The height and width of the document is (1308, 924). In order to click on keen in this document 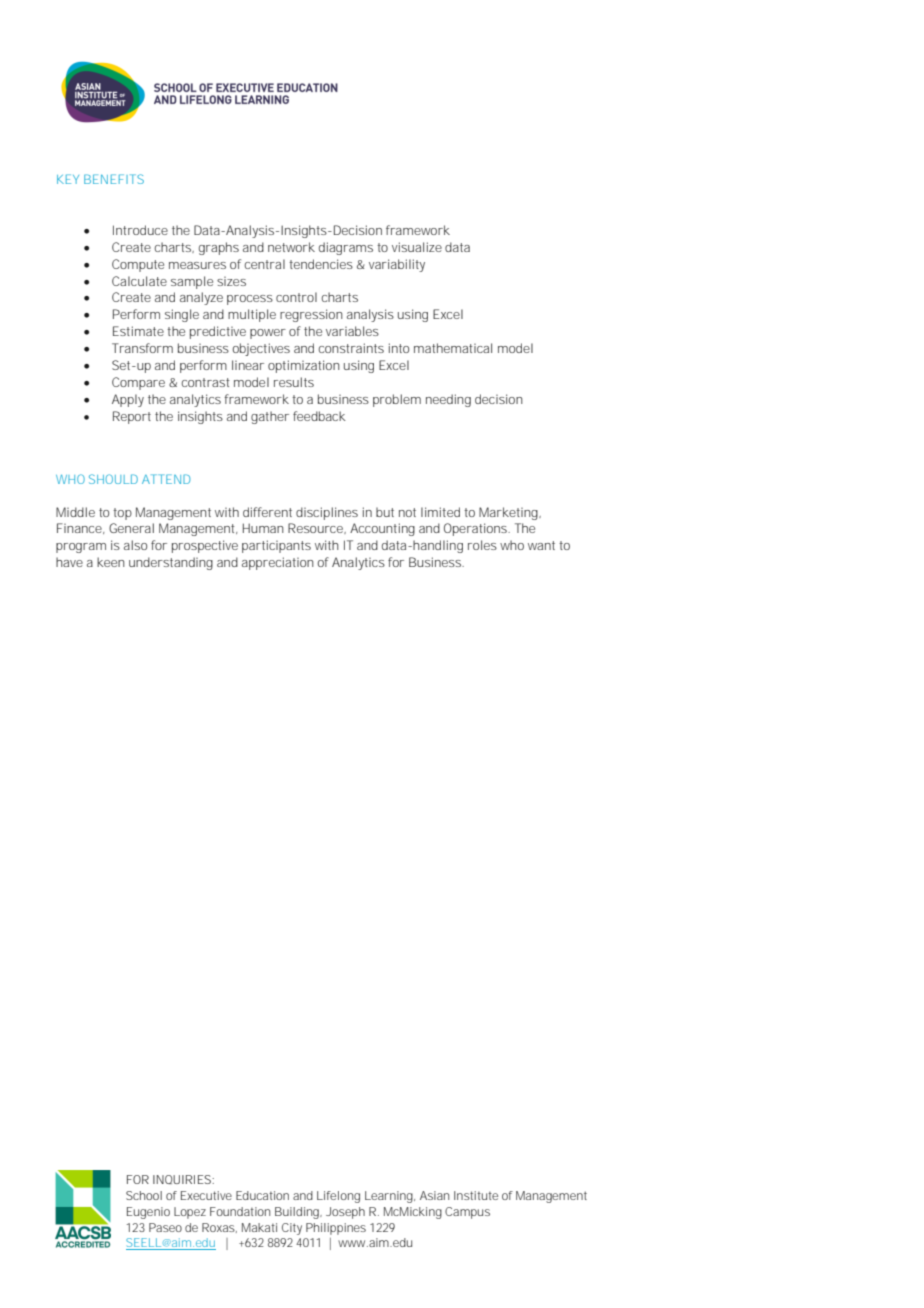, I will do `click(111, 562)`.
